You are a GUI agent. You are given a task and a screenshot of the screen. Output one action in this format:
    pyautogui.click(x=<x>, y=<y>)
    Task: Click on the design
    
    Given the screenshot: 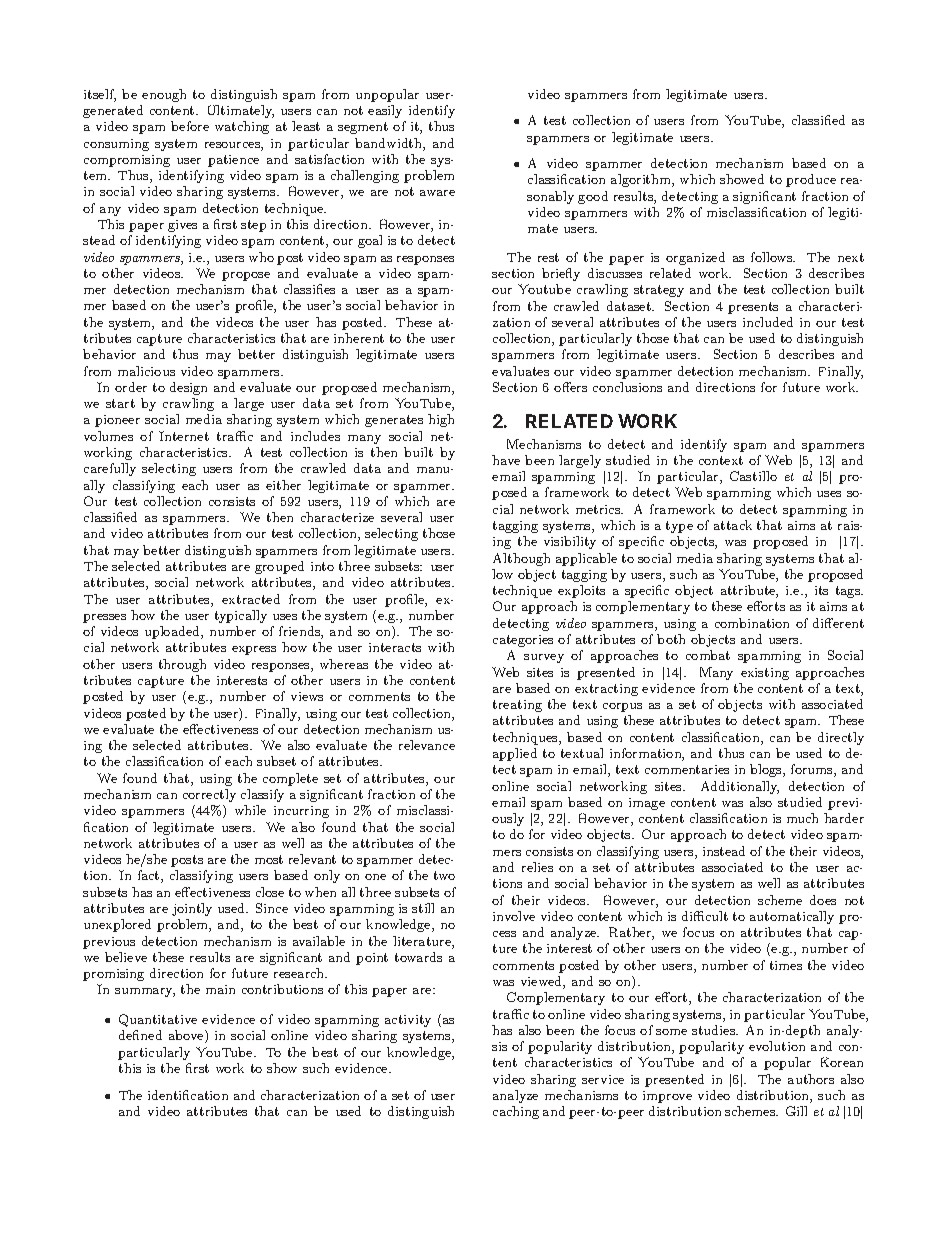 What is the action you would take?
    pyautogui.click(x=188, y=388)
